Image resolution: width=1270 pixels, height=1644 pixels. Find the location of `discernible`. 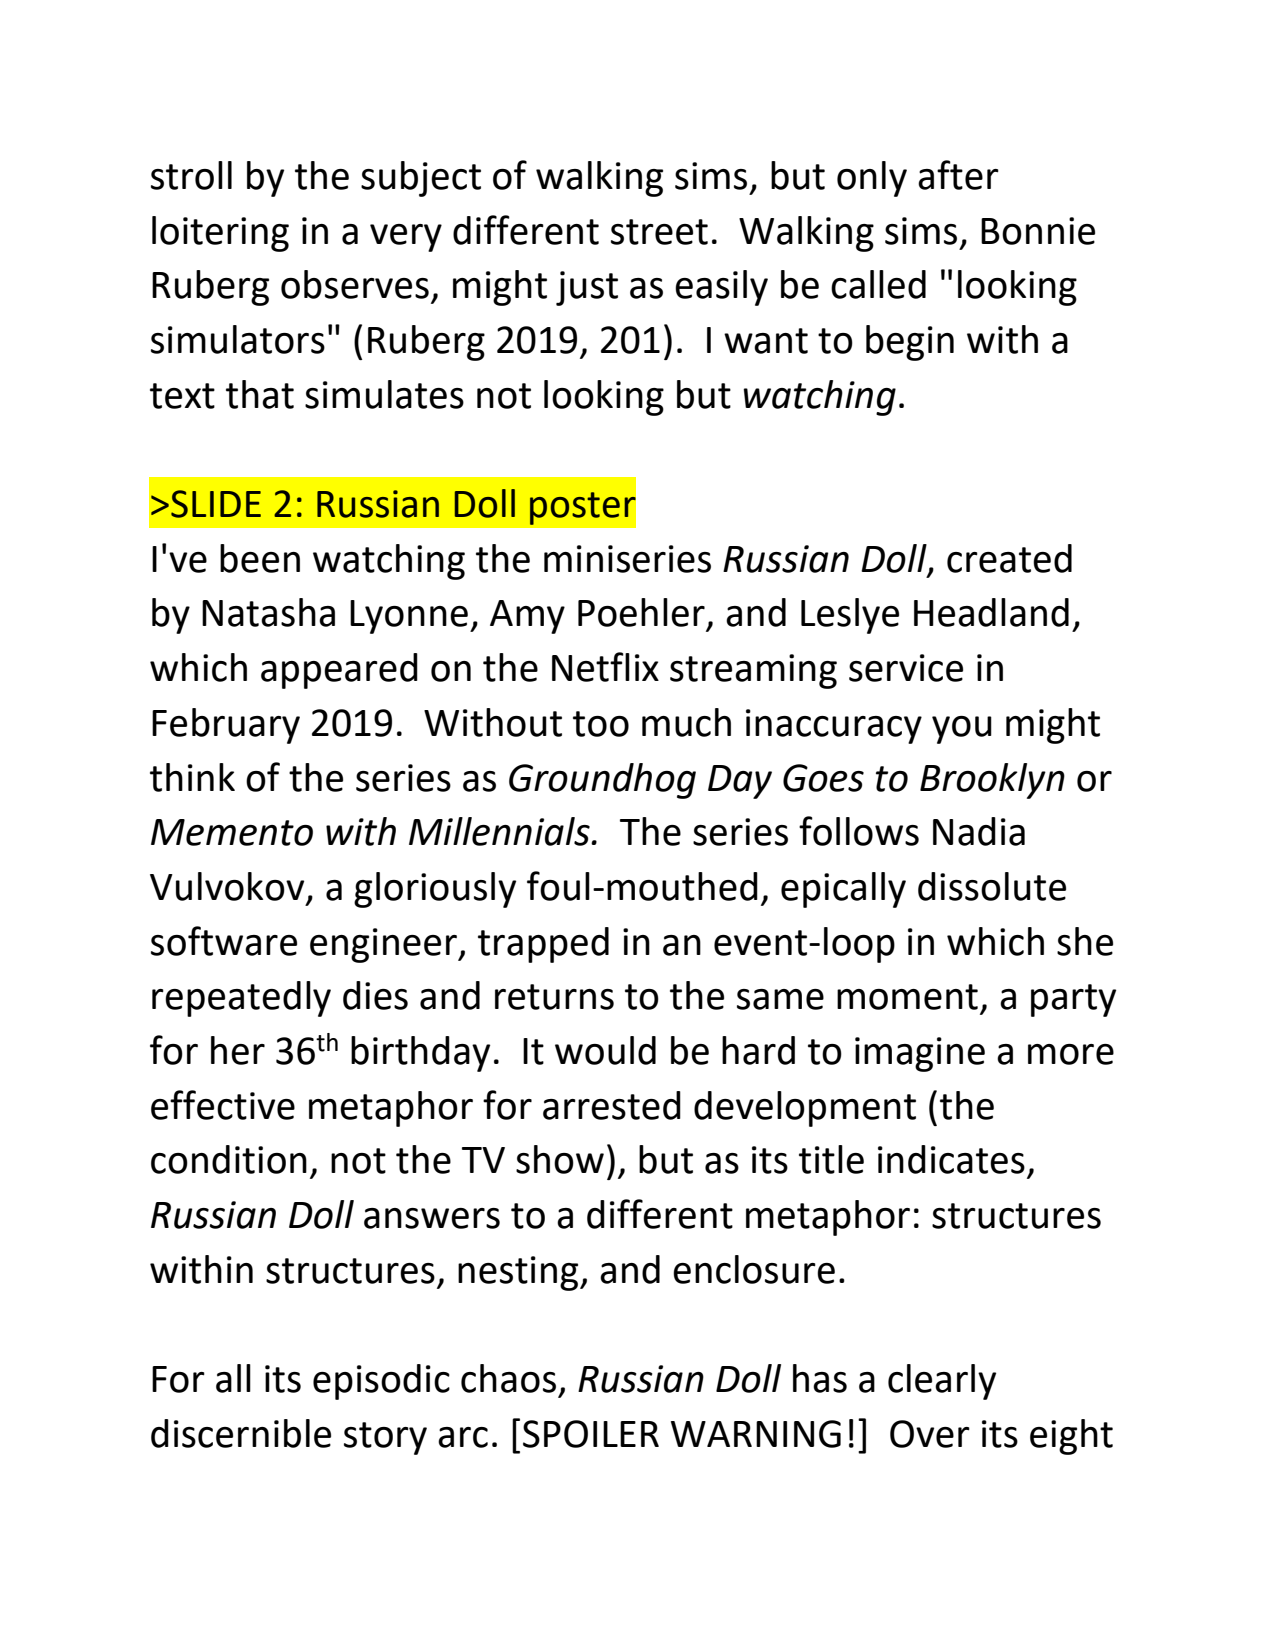

discernible is located at coordinates (241, 1433).
